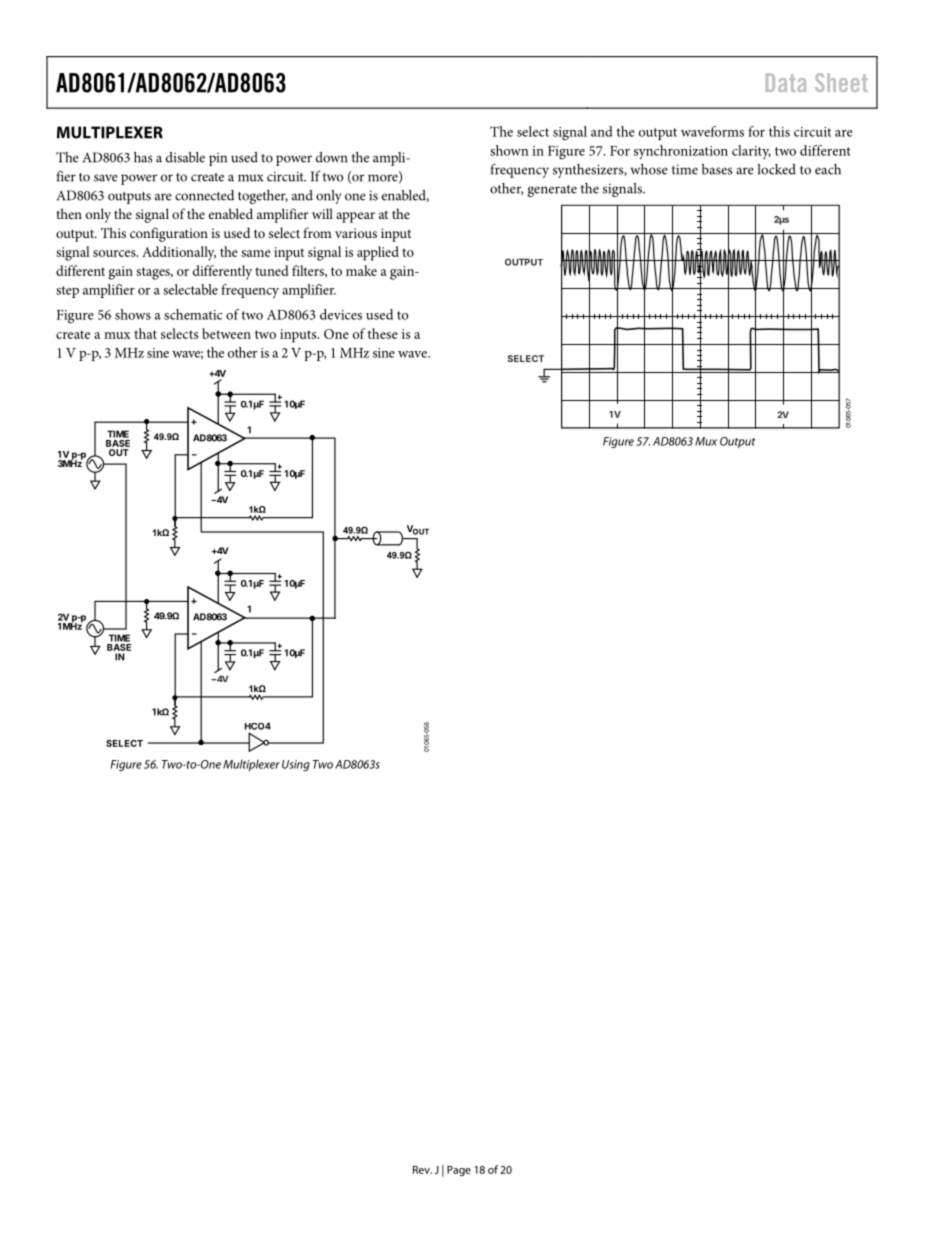  I want to click on Using, so click(296, 765).
